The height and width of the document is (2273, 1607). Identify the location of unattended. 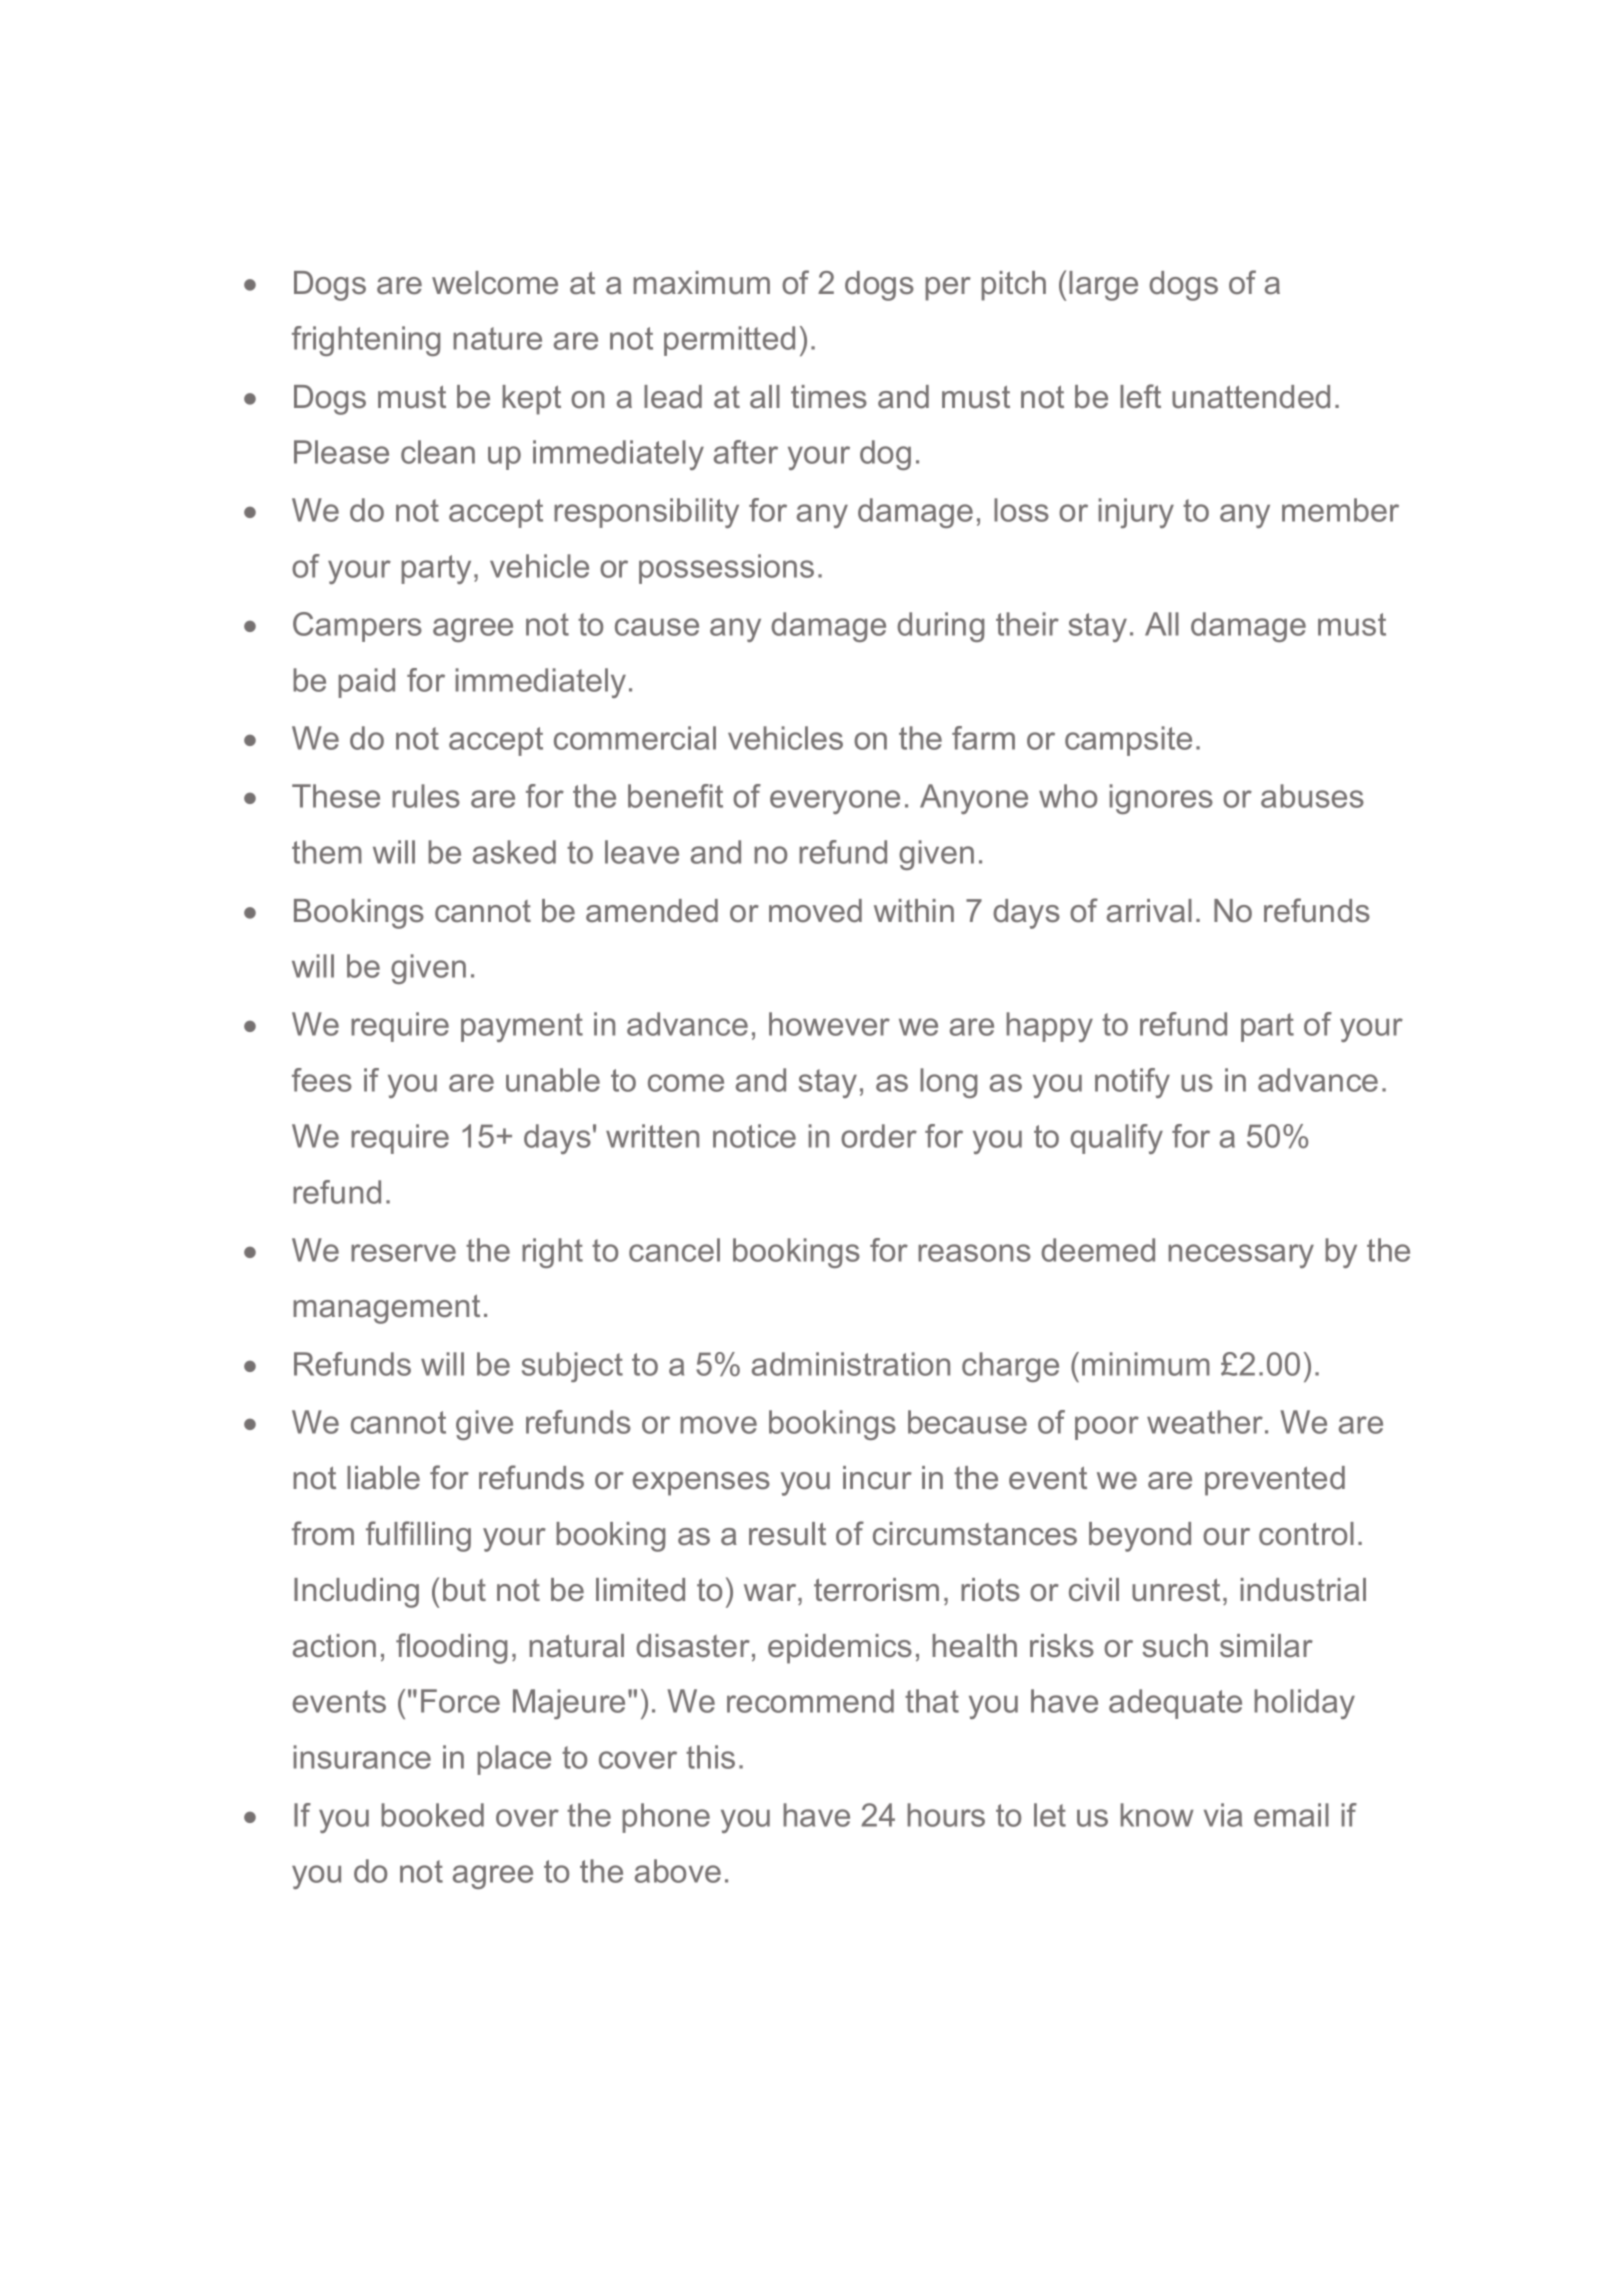
(1251, 397).
